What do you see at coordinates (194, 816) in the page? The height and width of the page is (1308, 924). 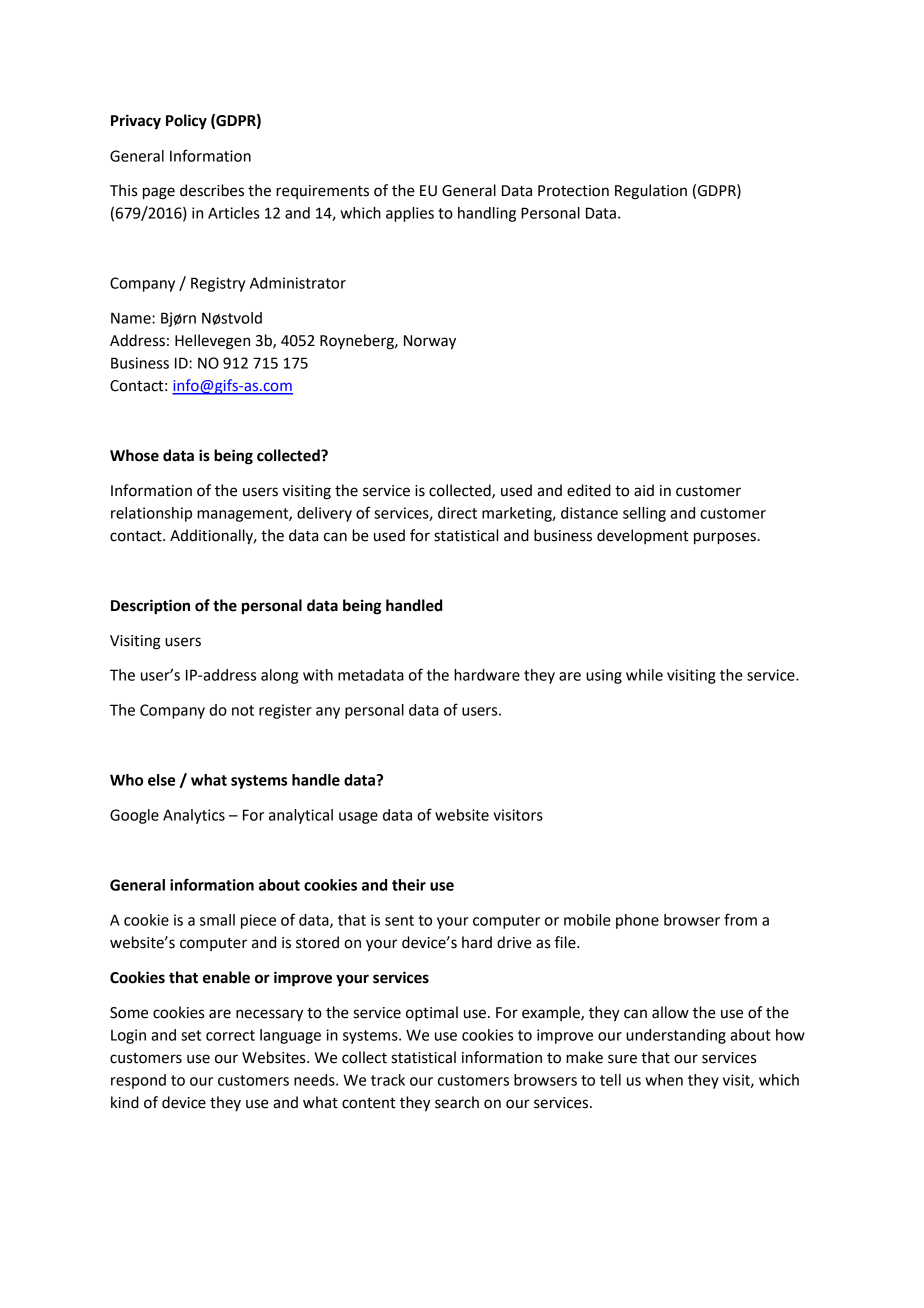 I see `Analytics` at bounding box center [194, 816].
